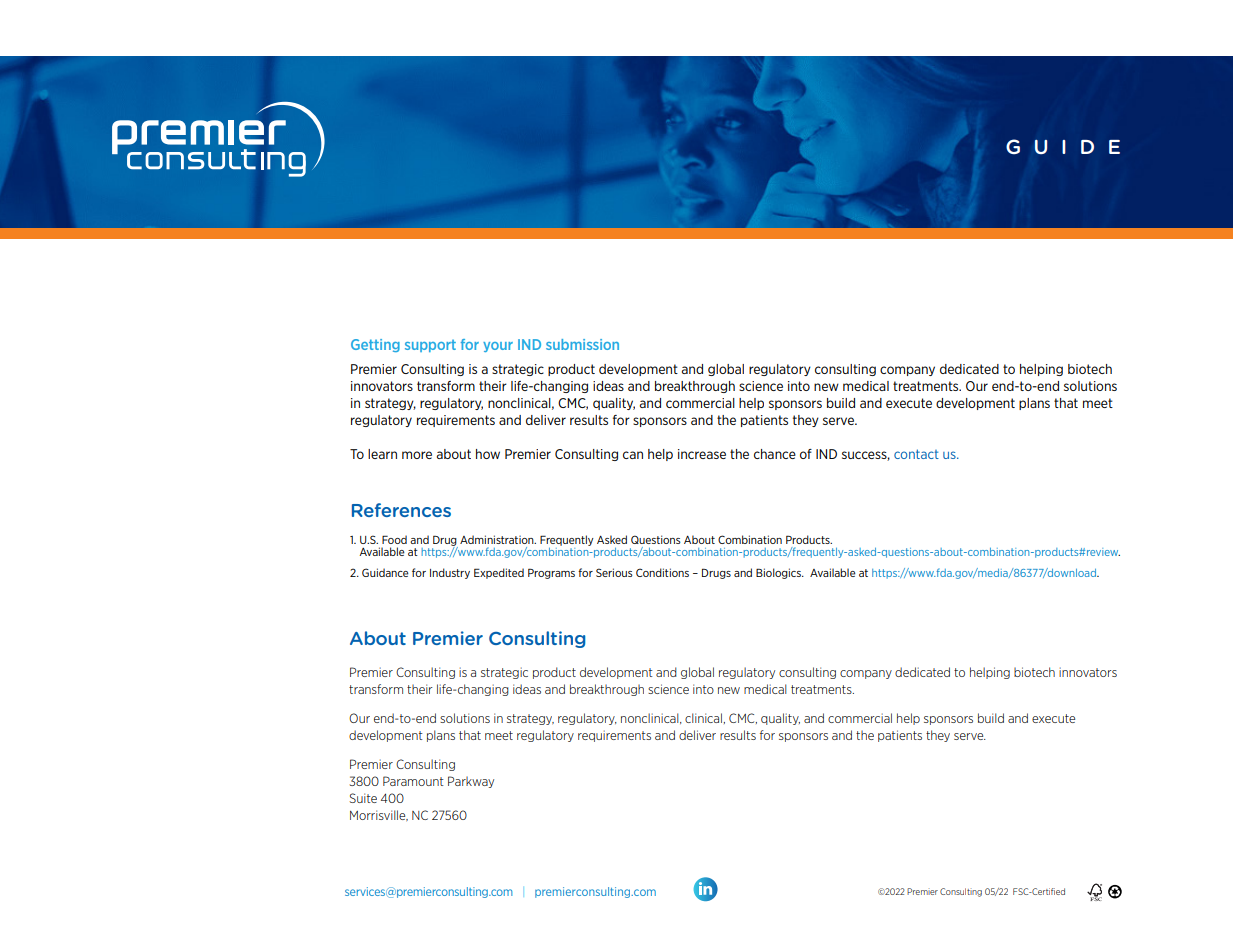 The image size is (1233, 952). I want to click on can, so click(633, 455).
